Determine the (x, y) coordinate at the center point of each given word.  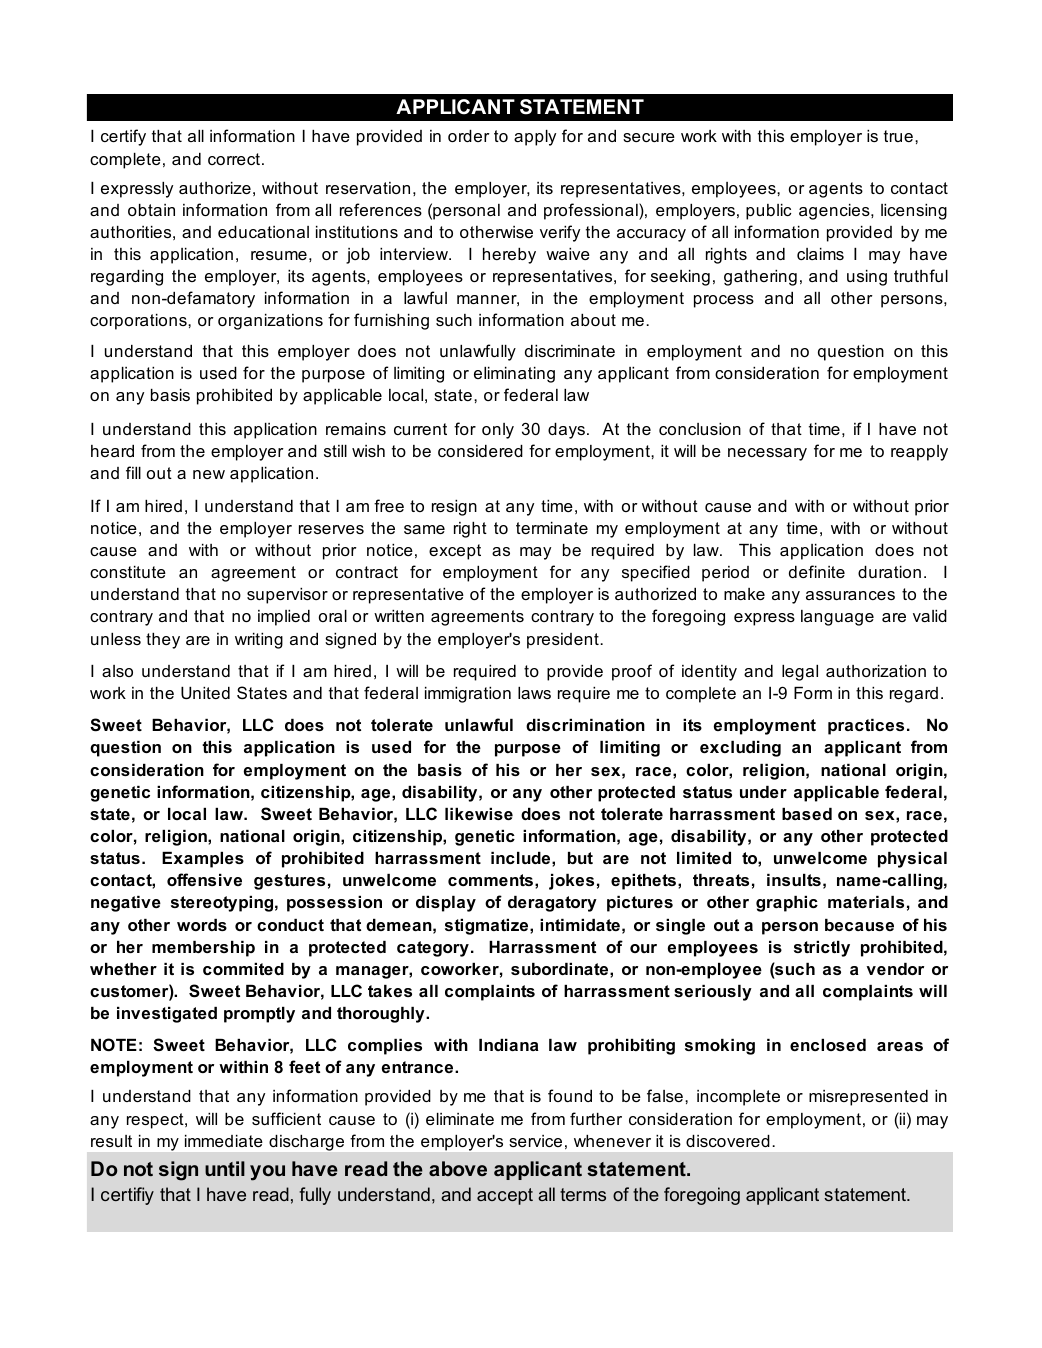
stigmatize (488, 927)
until (225, 1168)
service (535, 1141)
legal (800, 673)
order (469, 136)
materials (866, 902)
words (202, 925)
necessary (767, 454)
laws (534, 693)
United (205, 693)
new (209, 474)
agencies (835, 212)
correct (234, 159)
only (498, 431)
